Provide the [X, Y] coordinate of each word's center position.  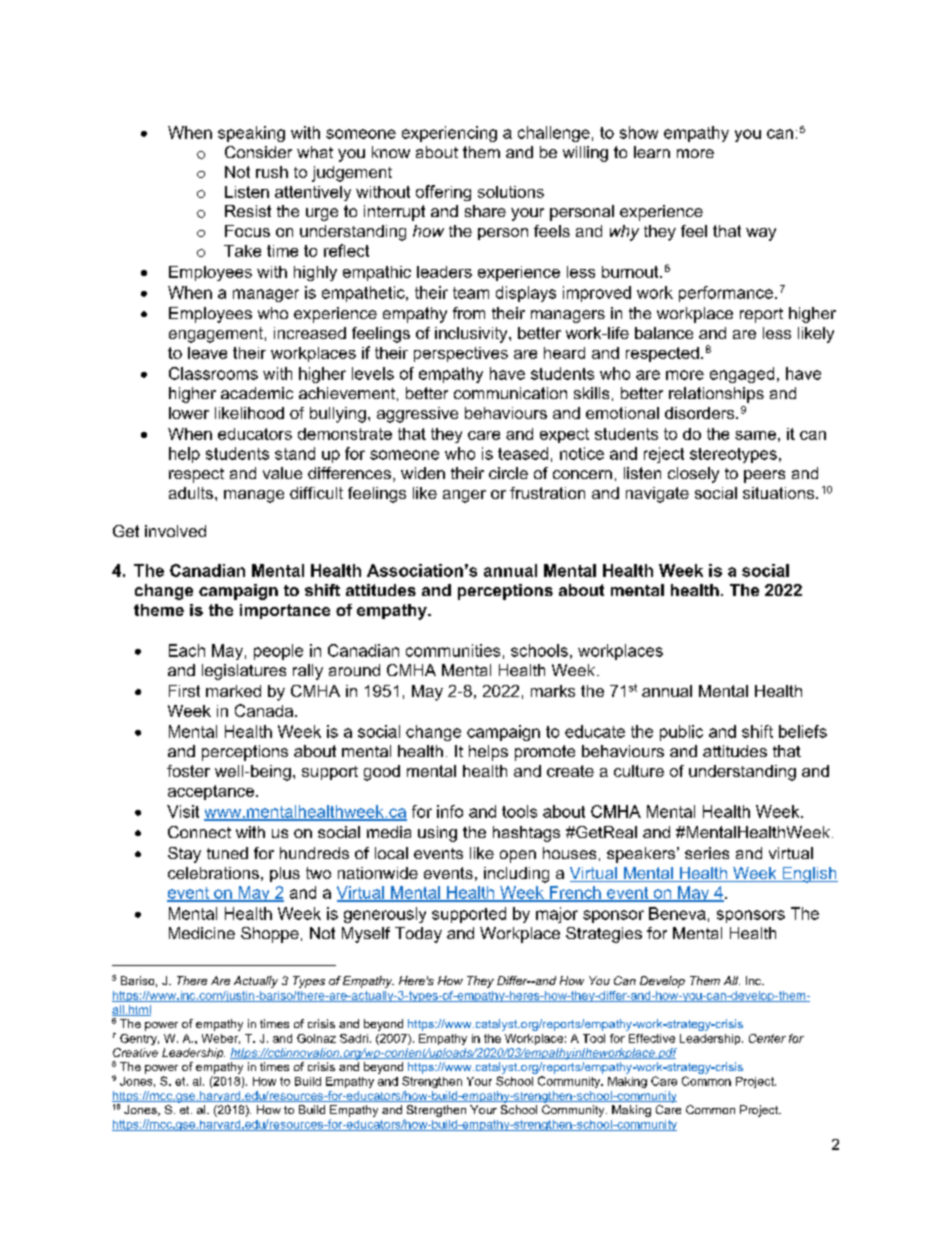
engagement [216, 335]
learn [652, 152]
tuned [227, 853]
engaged [742, 375]
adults [191, 493]
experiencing [449, 134]
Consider [258, 152]
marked [233, 691]
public [681, 733]
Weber [221, 1039]
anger [464, 496]
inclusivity [472, 335]
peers [764, 476]
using [437, 834]
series [707, 853]
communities [453, 650]
